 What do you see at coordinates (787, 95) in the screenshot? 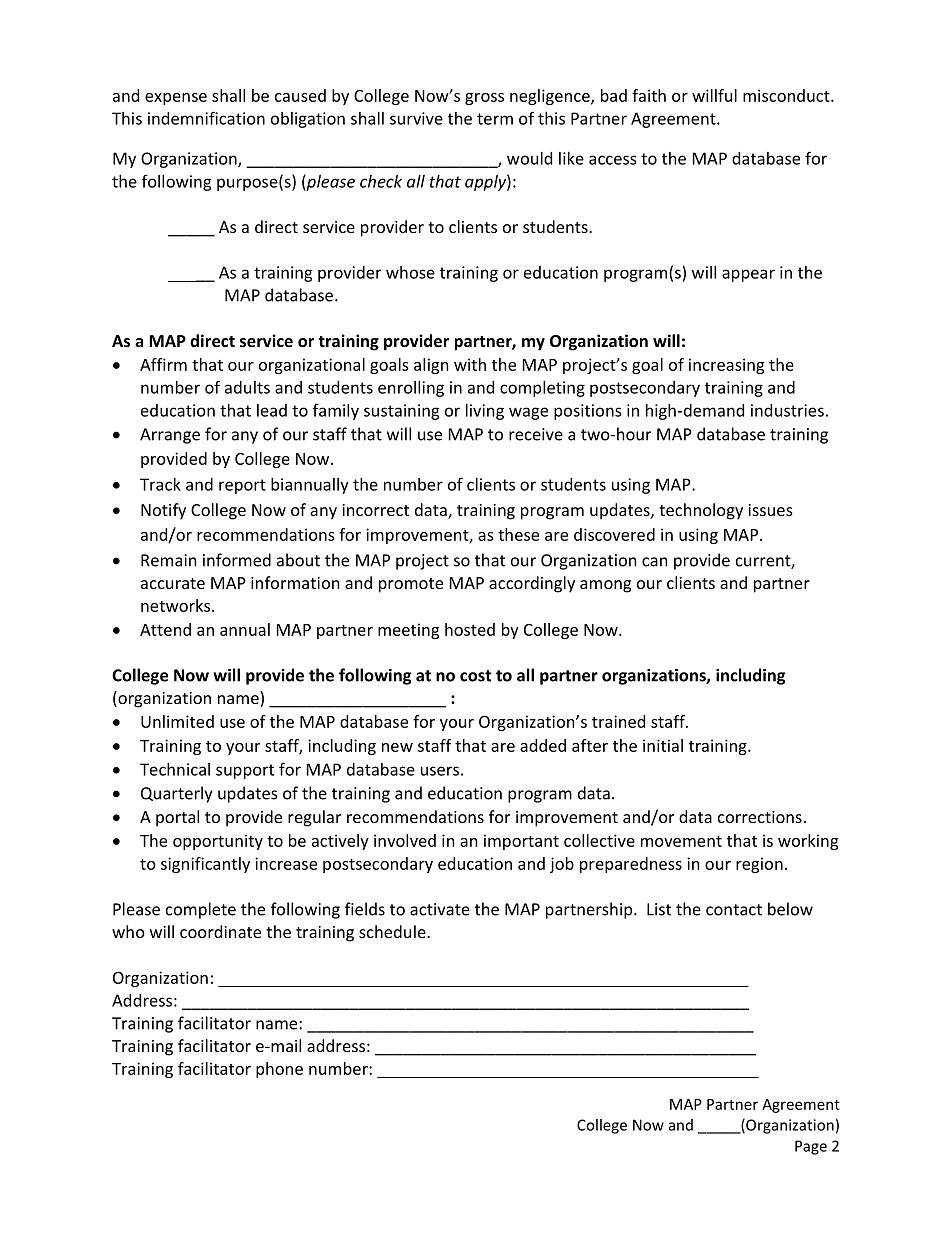
I see `misconduct` at bounding box center [787, 95].
